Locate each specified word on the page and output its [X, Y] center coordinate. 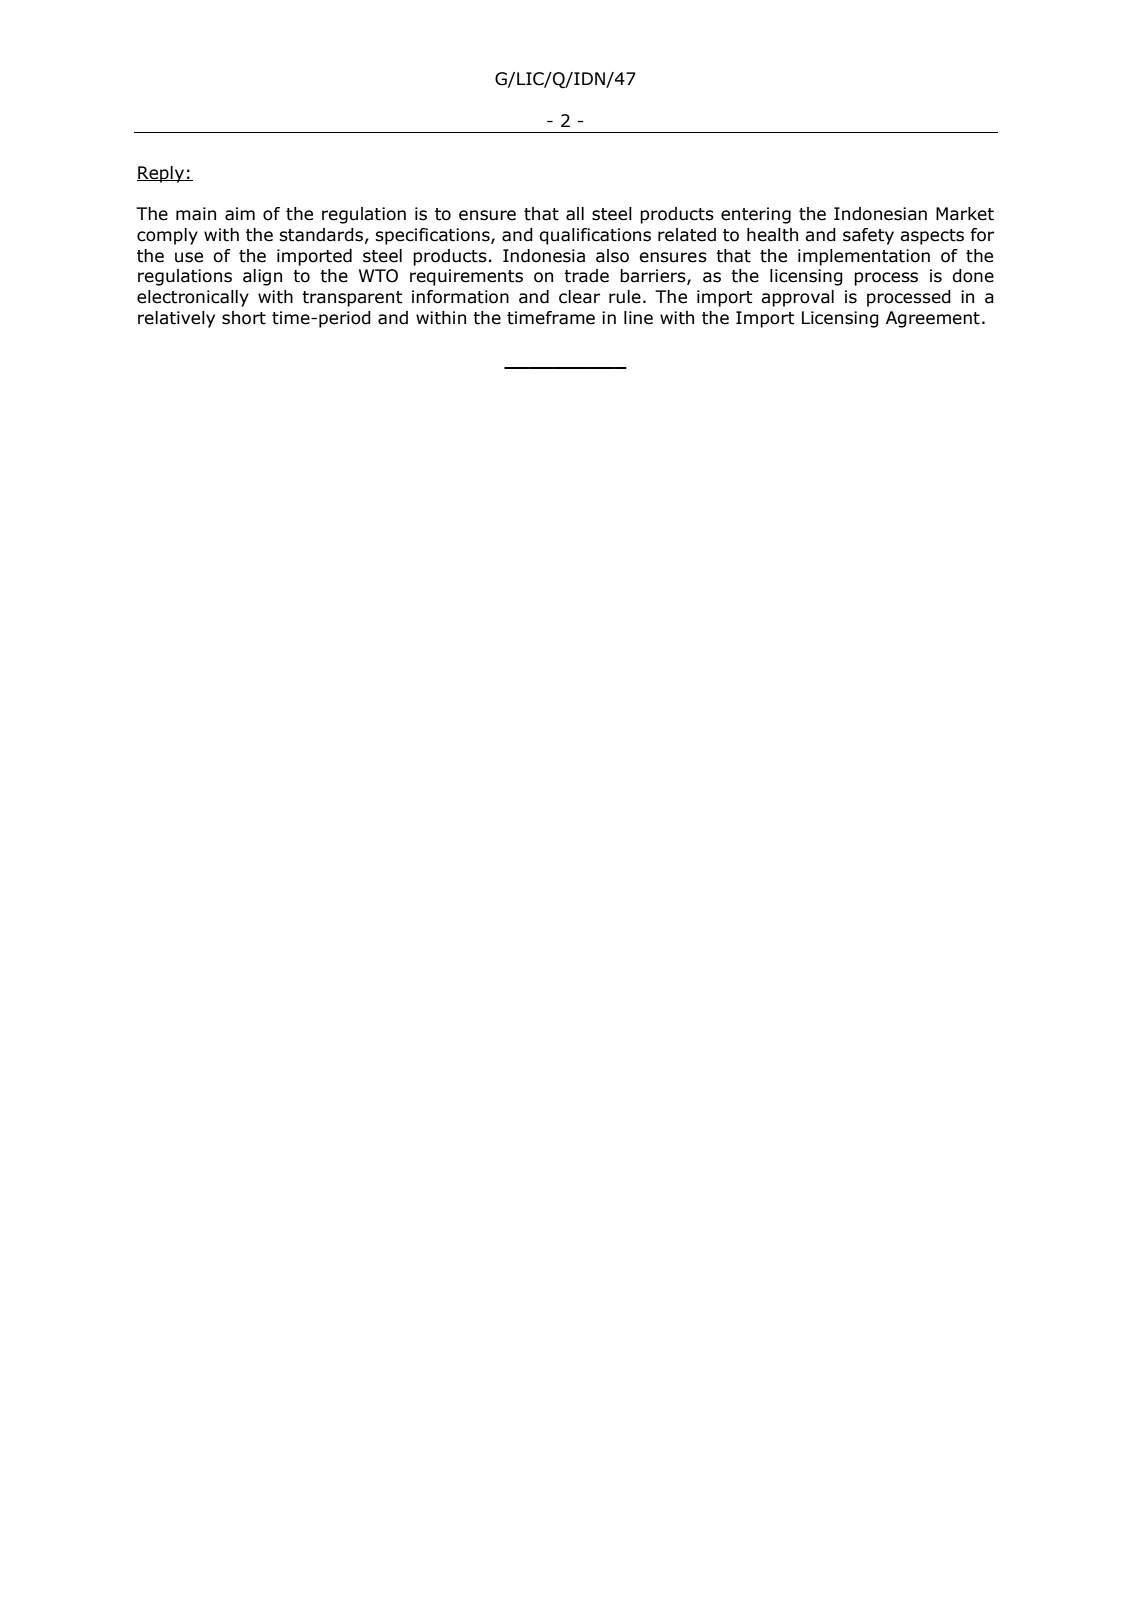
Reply [161, 174]
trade [586, 276]
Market [965, 214]
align [262, 277]
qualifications [595, 236]
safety [868, 236]
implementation [864, 257]
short [244, 318]
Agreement [933, 319]
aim [240, 214]
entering [756, 215]
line [638, 318]
